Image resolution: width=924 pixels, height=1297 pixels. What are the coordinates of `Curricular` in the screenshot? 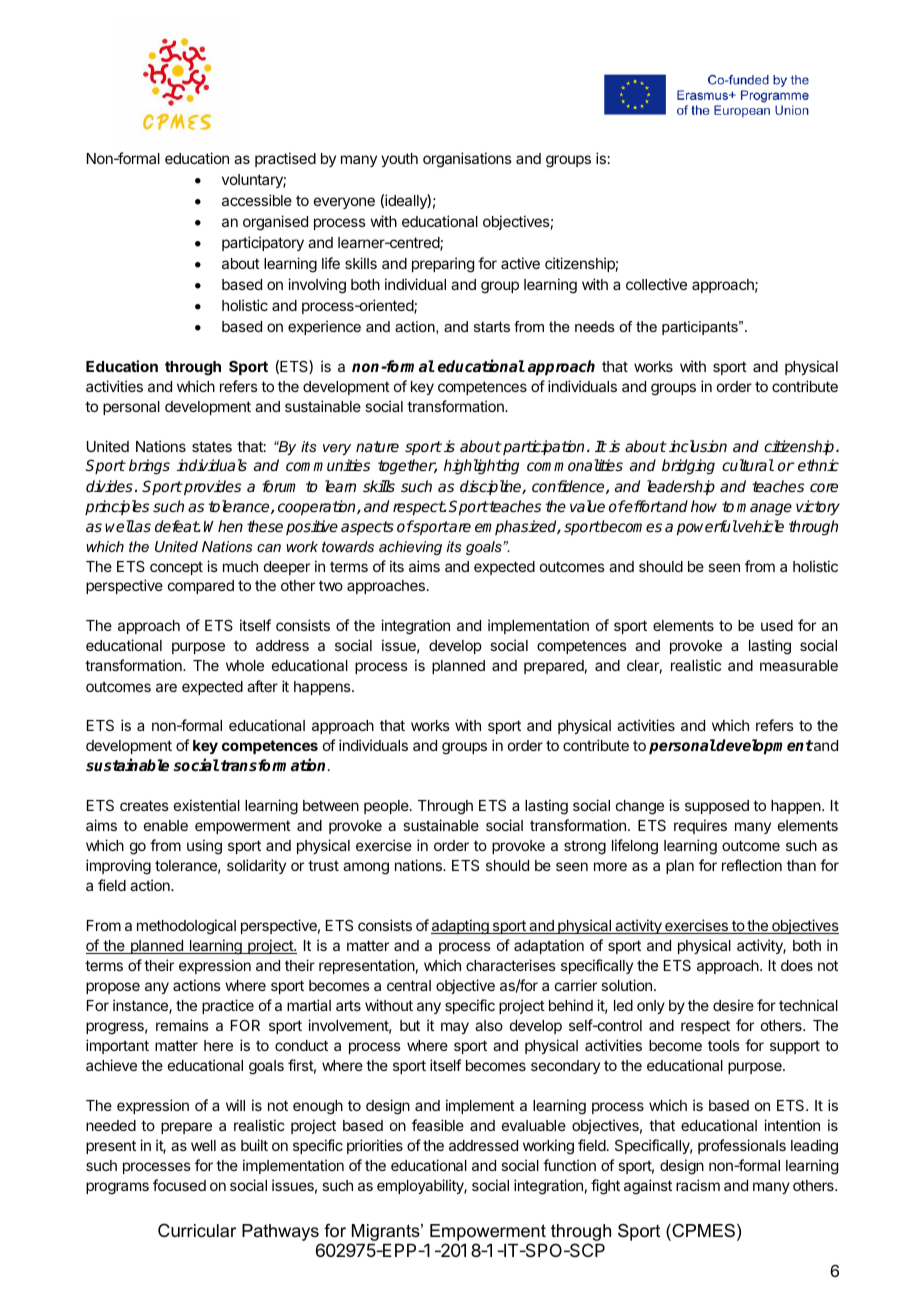 It's located at (197, 1230).
